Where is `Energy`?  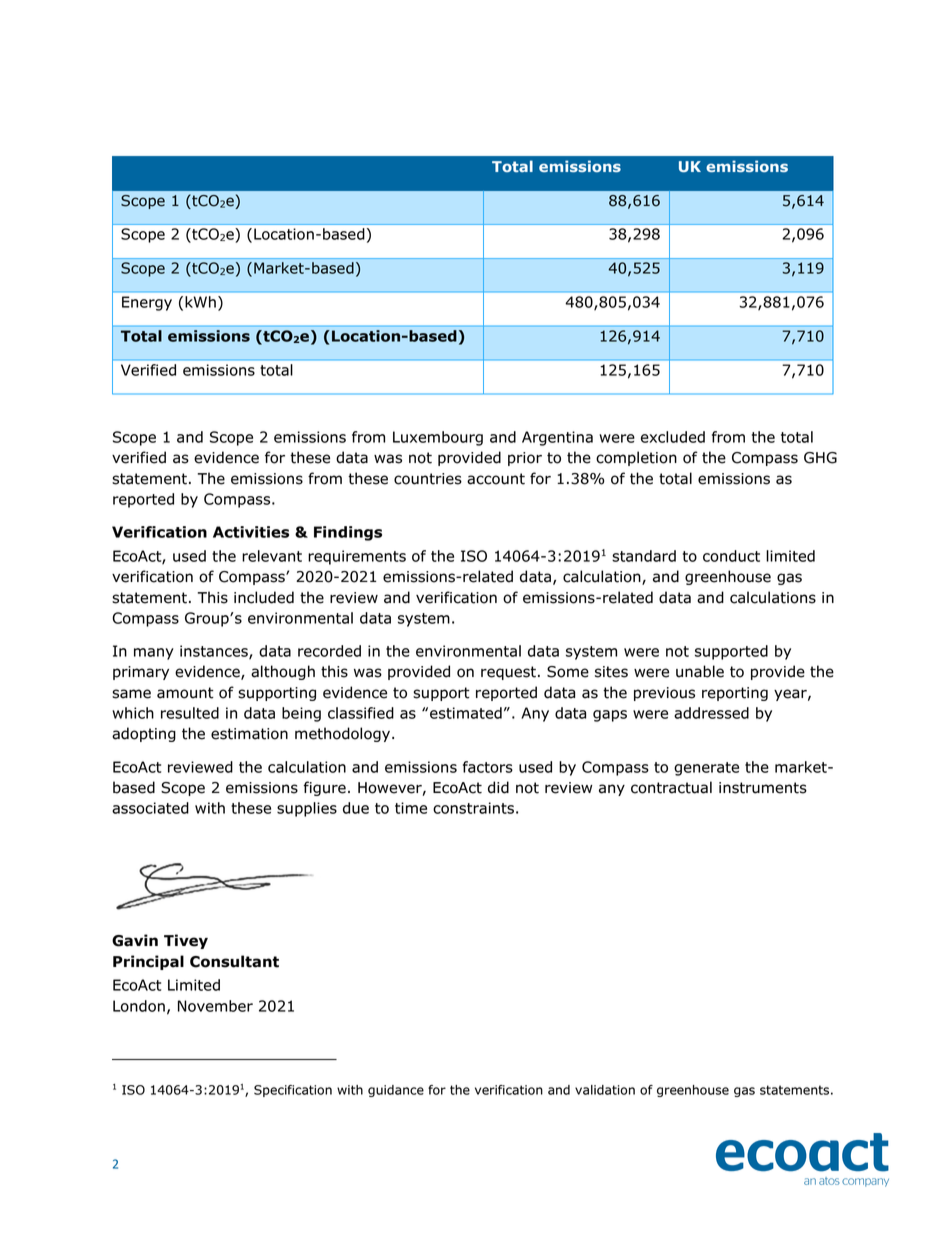
Energy is located at coordinates (147, 303).
